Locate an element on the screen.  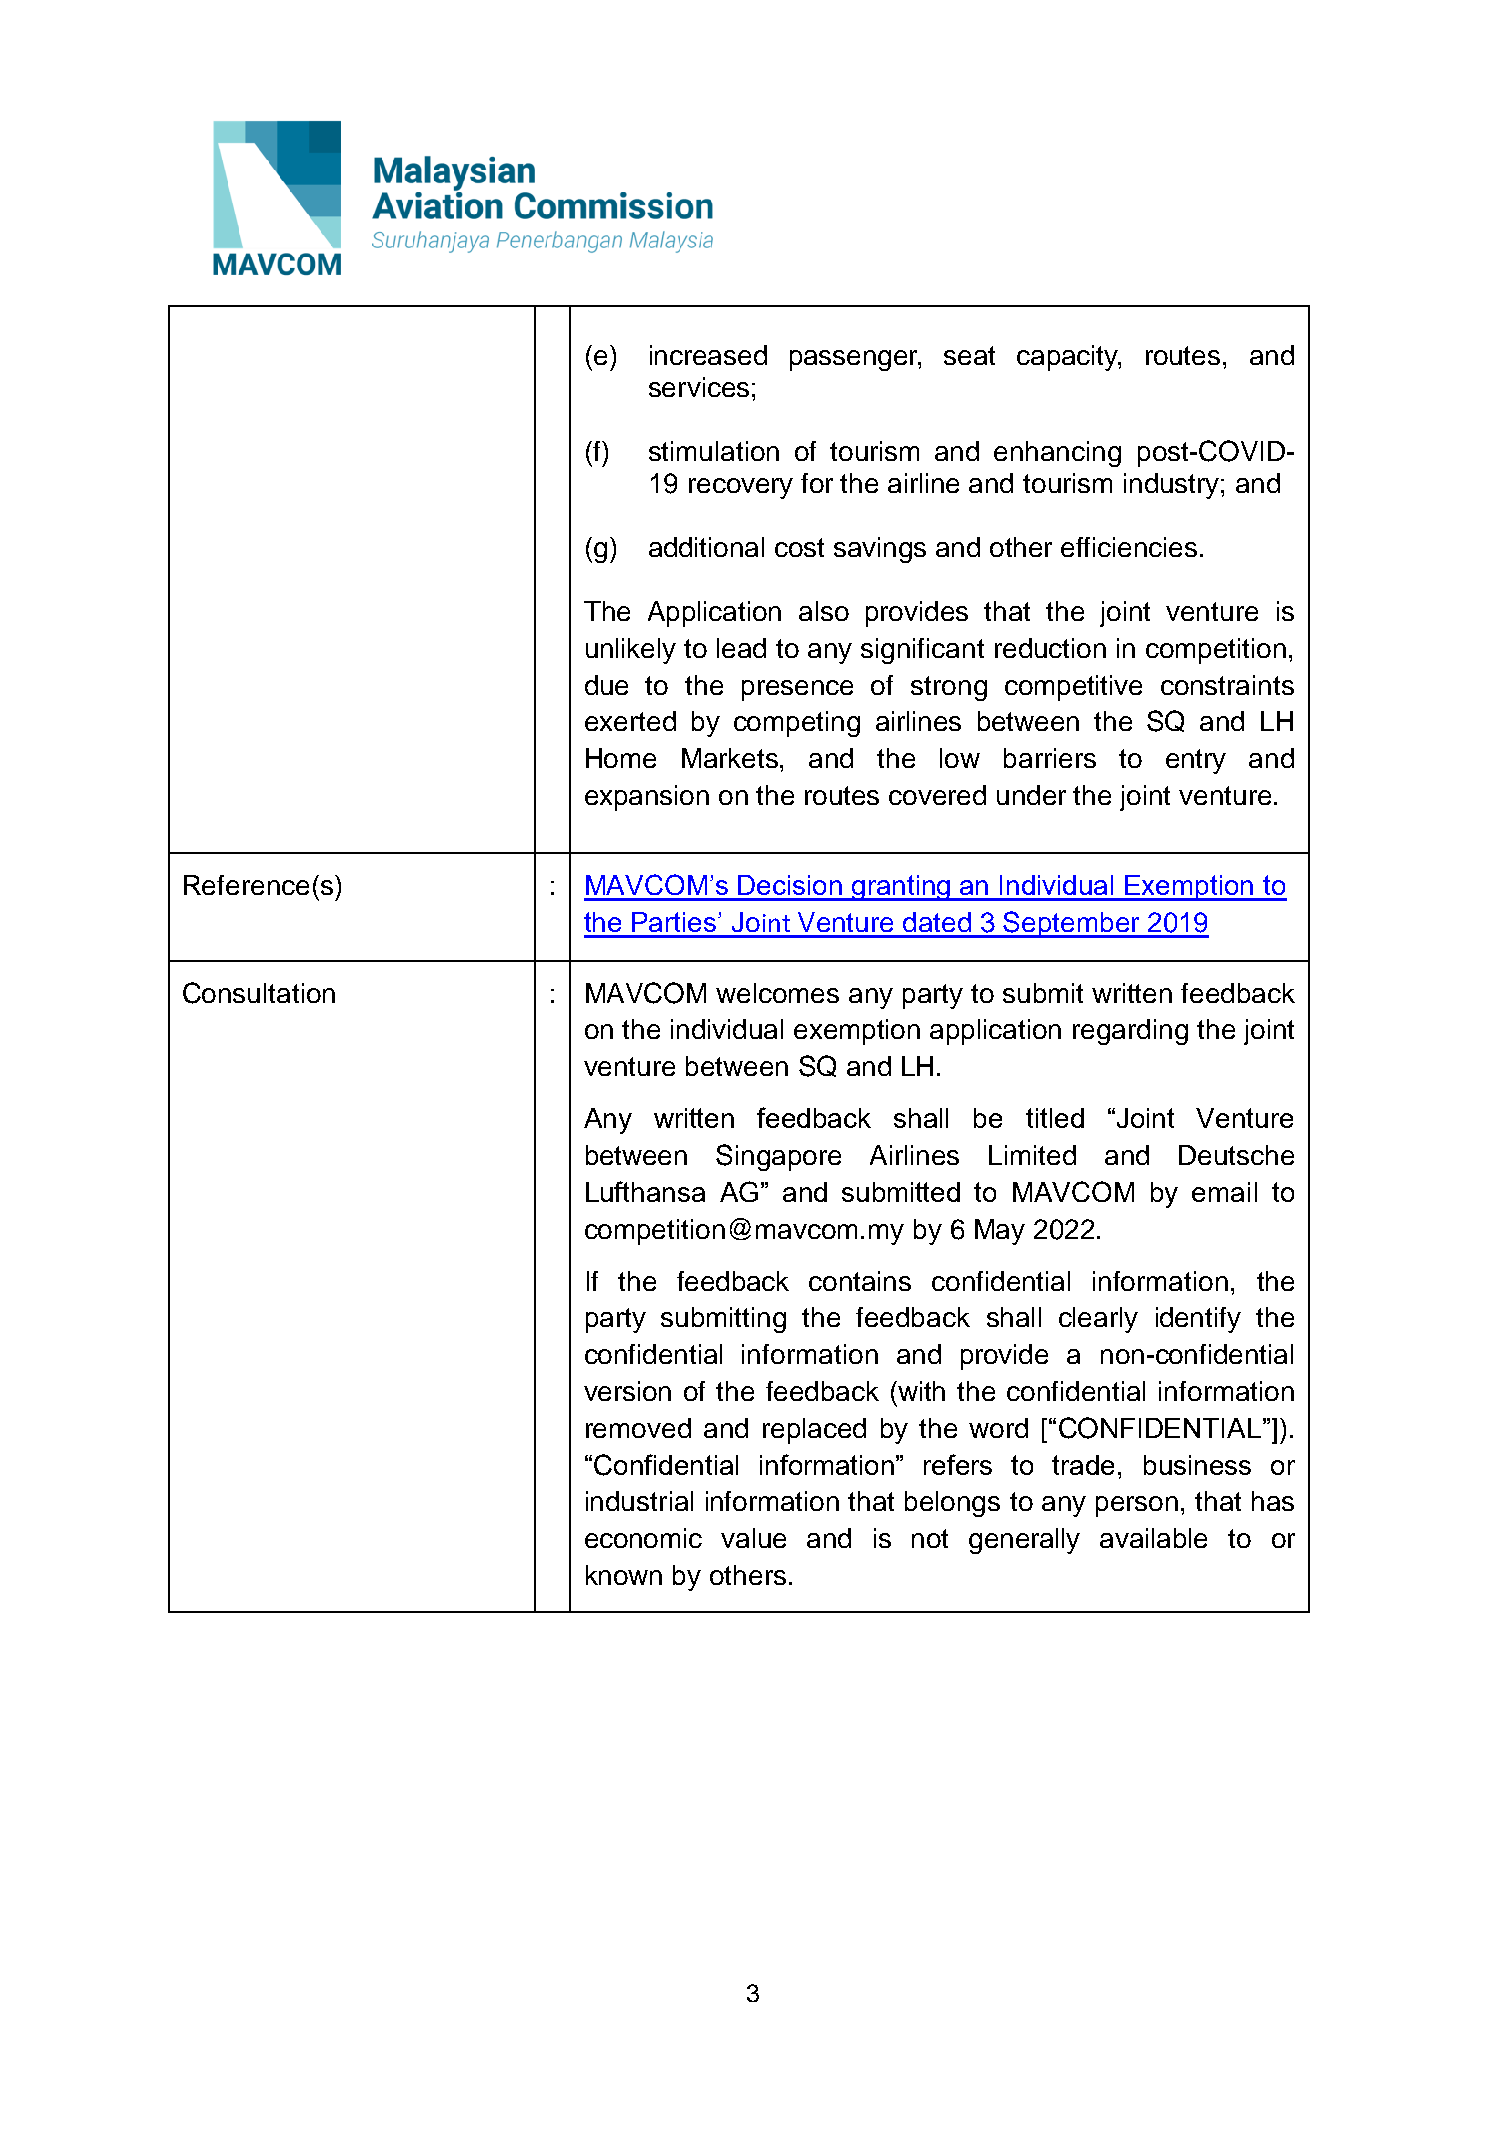
enhancing is located at coordinates (1057, 454).
